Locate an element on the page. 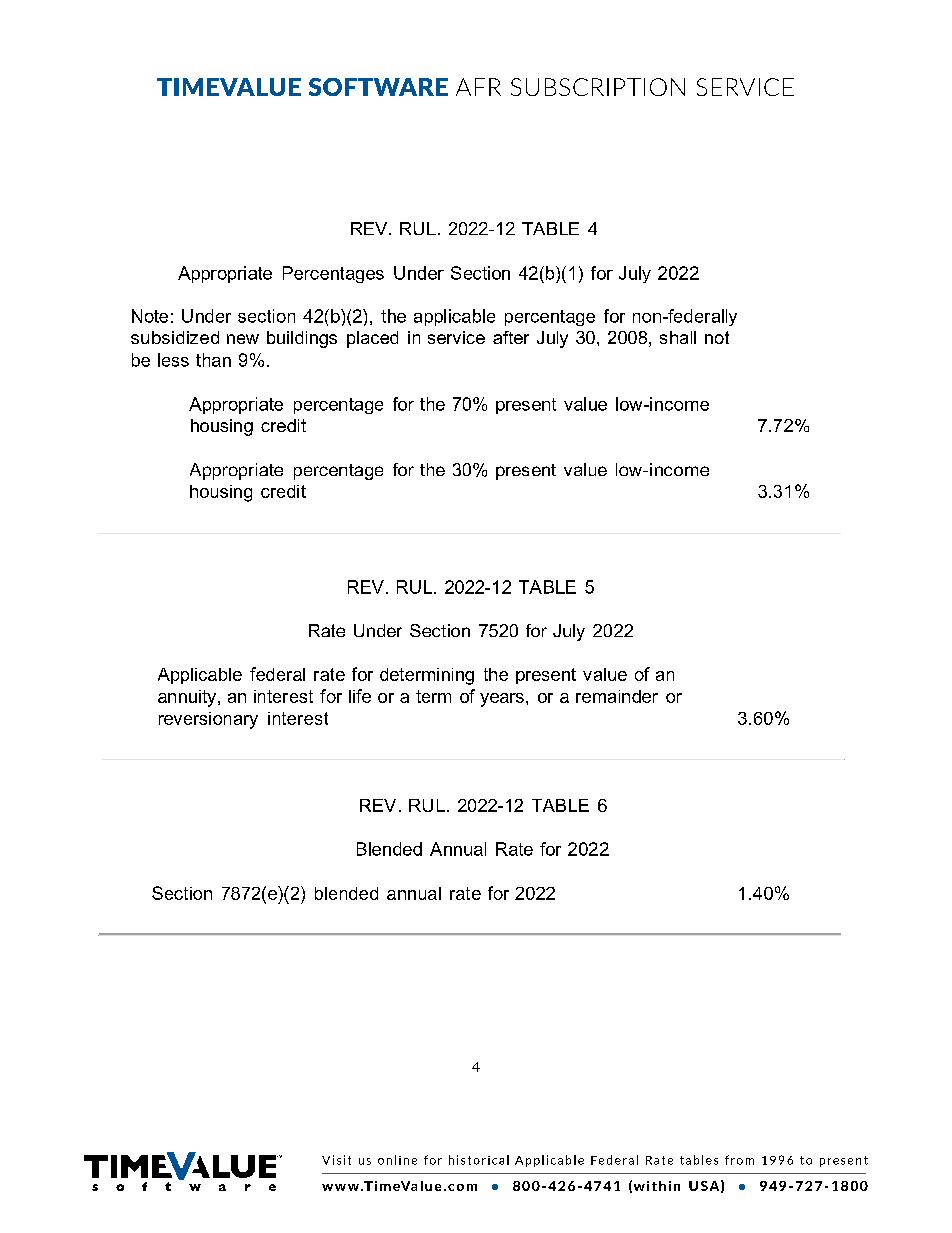 The image size is (952, 1233). buildings is located at coordinates (302, 339).
